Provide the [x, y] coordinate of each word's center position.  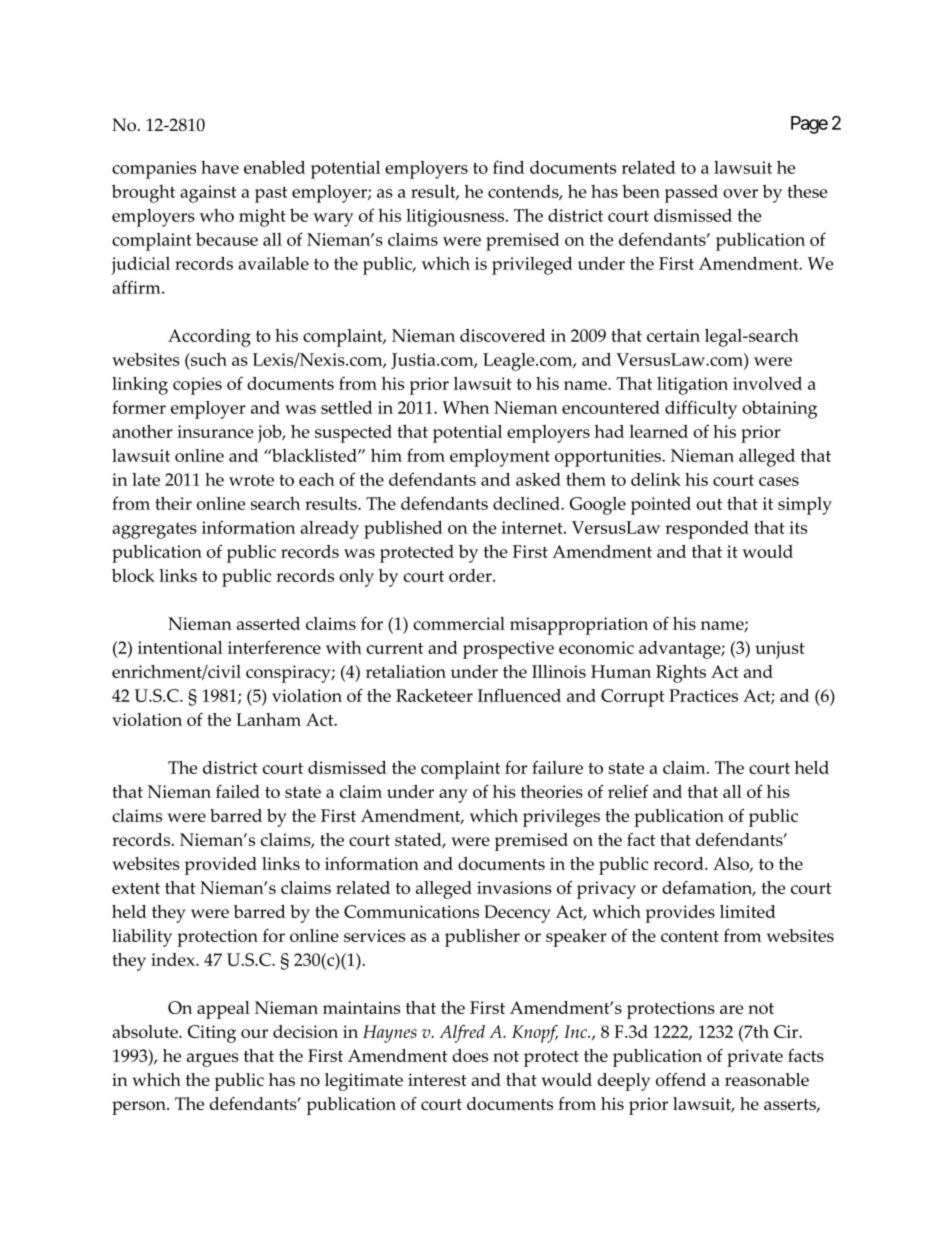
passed [691, 194]
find [508, 167]
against [208, 194]
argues [212, 1060]
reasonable [767, 1079]
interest [437, 1079]
